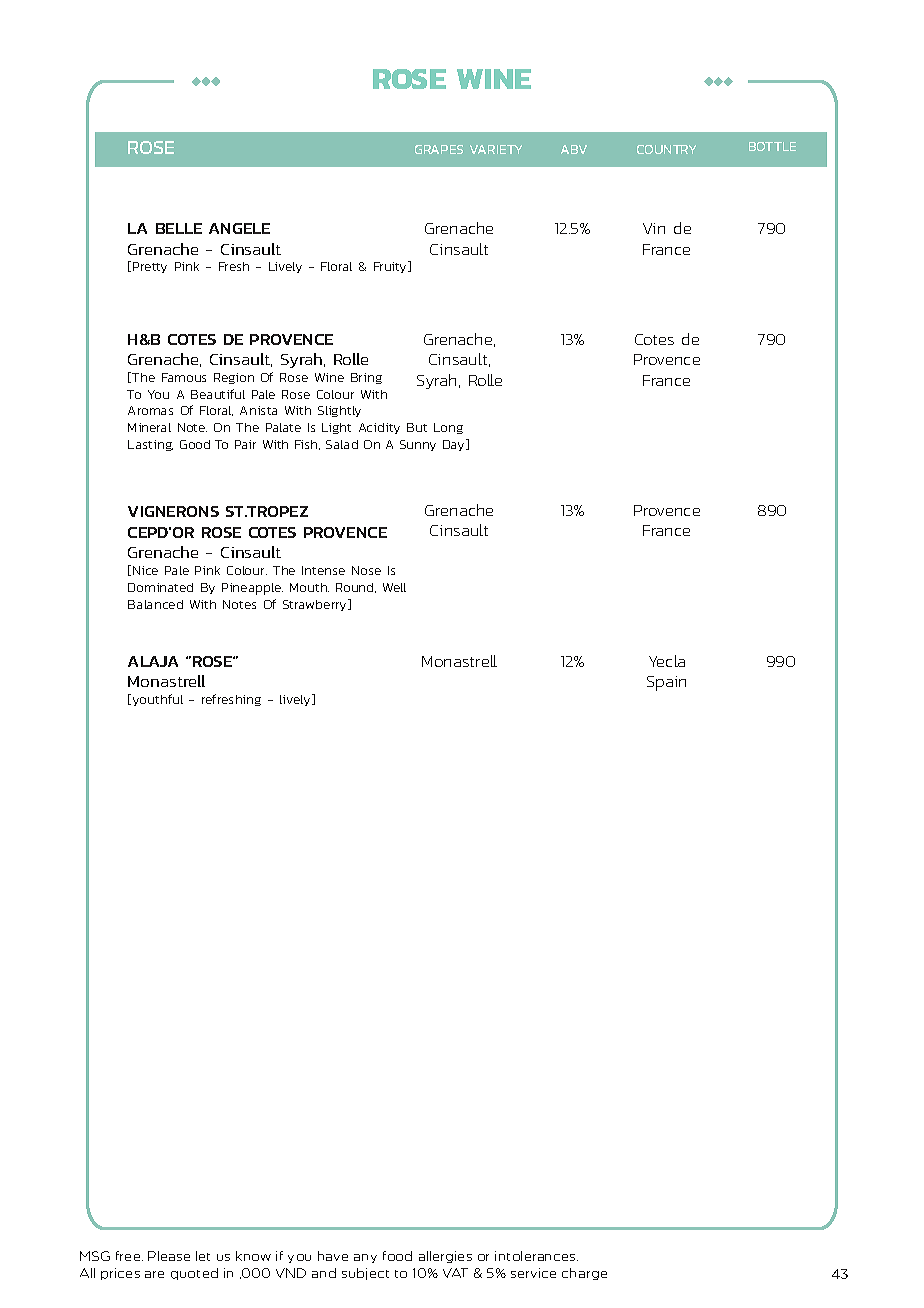 The width and height of the image is (924, 1308). I want to click on COUNTRY, so click(666, 149).
